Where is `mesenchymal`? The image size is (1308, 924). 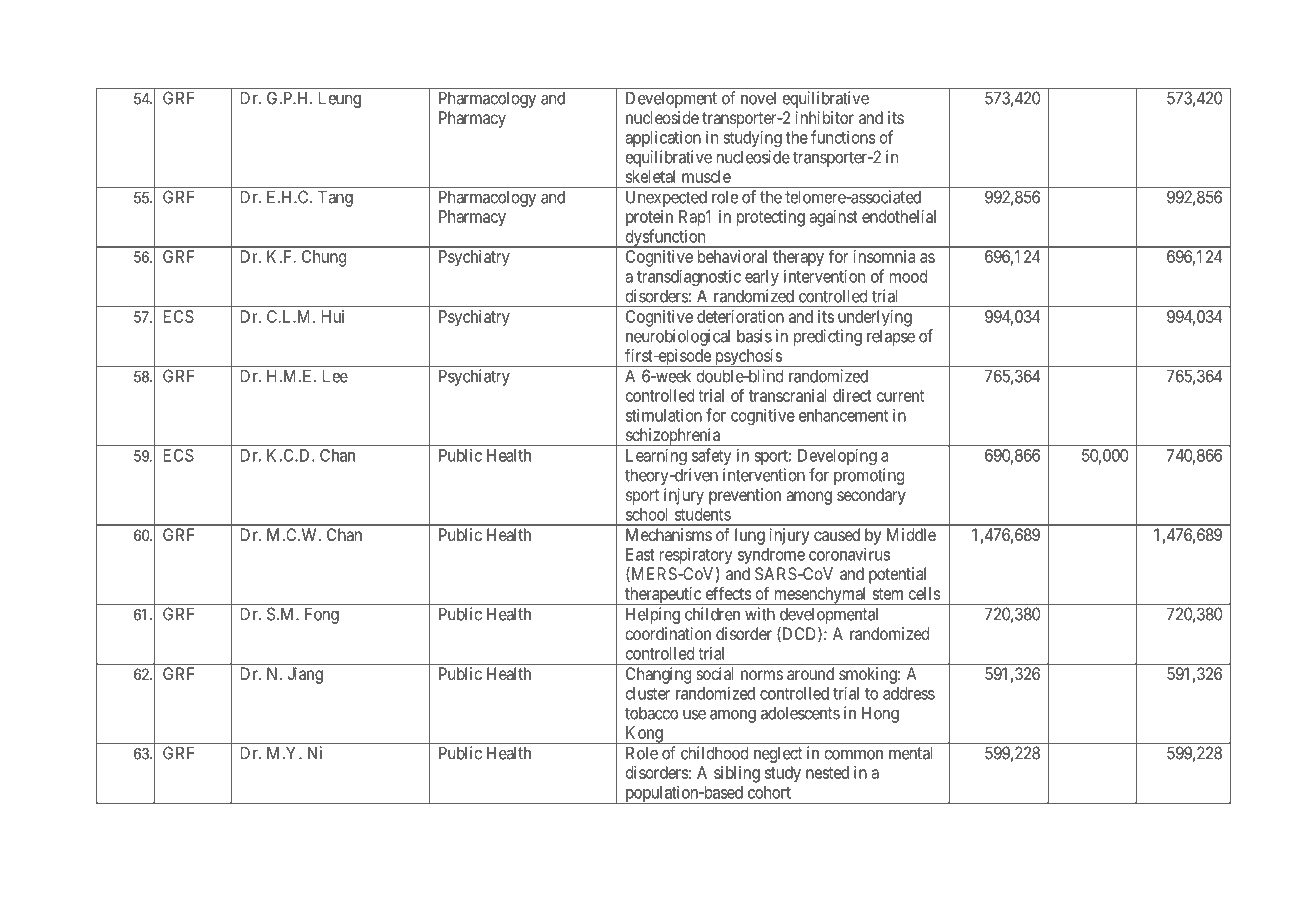
mesenchymal is located at coordinates (820, 596).
